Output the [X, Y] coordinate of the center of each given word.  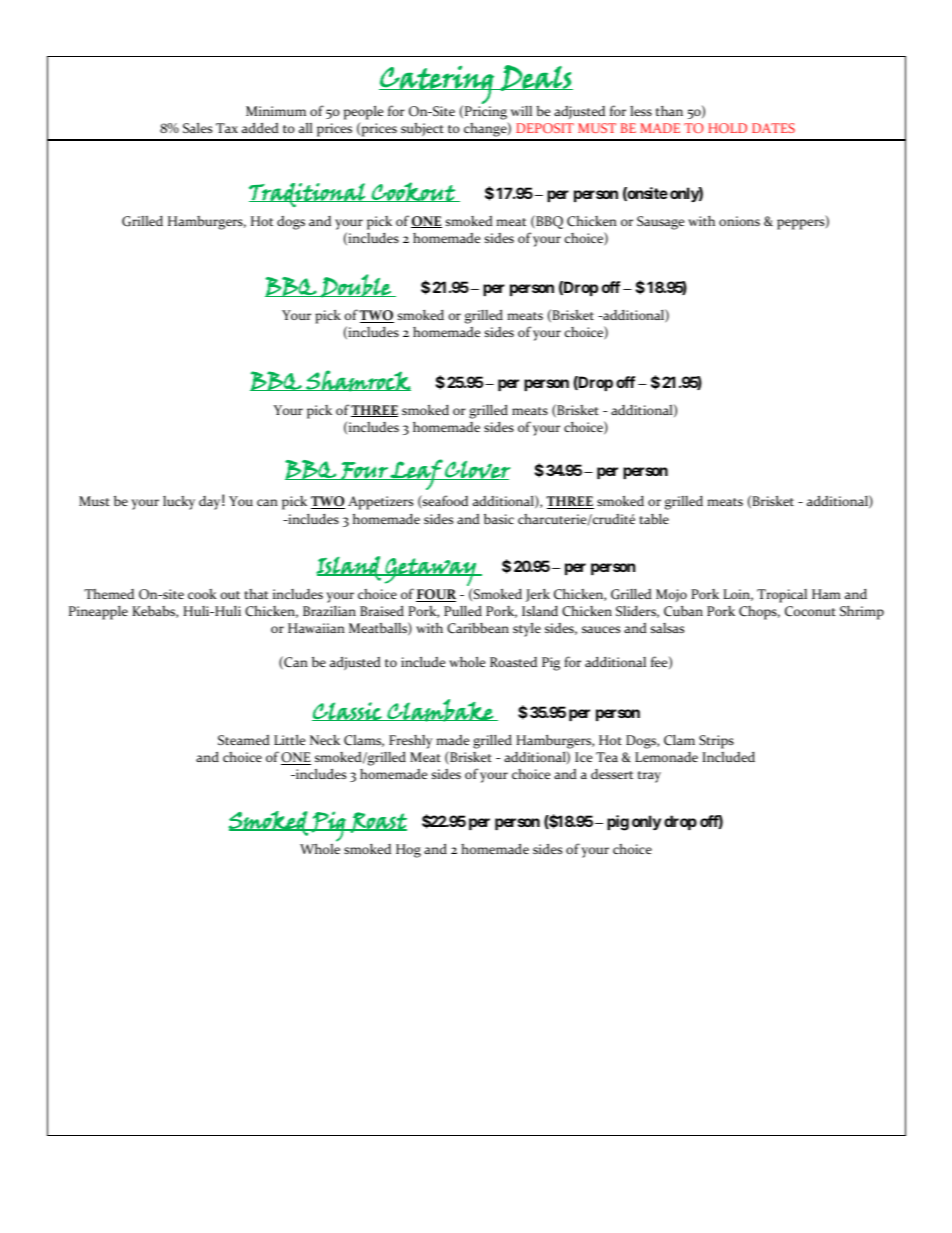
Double [356, 286]
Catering [437, 85]
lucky [179, 503]
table [654, 519]
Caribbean [478, 628]
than [669, 111]
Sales [197, 127]
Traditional [308, 195]
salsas [667, 628]
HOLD [727, 128]
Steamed [244, 740]
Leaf [416, 474]
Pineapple [98, 613]
